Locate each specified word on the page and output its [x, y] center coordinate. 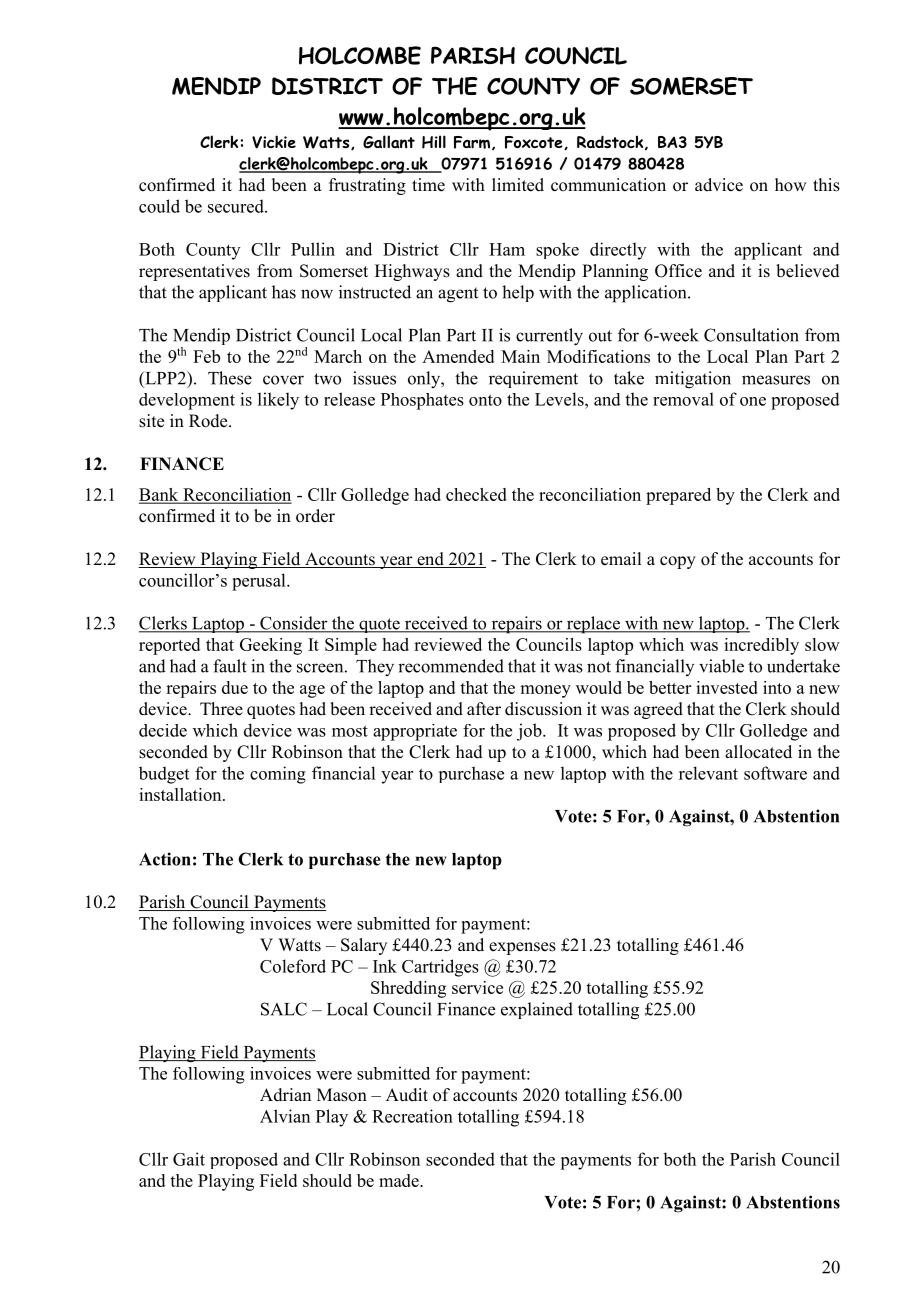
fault [230, 666]
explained [537, 1010]
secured [237, 206]
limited [518, 185]
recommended [451, 666]
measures [776, 380]
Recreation [412, 1116]
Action [165, 859]
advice [719, 185]
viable [721, 666]
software [775, 773]
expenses [522, 948]
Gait [189, 1159]
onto [485, 400]
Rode [209, 421]
